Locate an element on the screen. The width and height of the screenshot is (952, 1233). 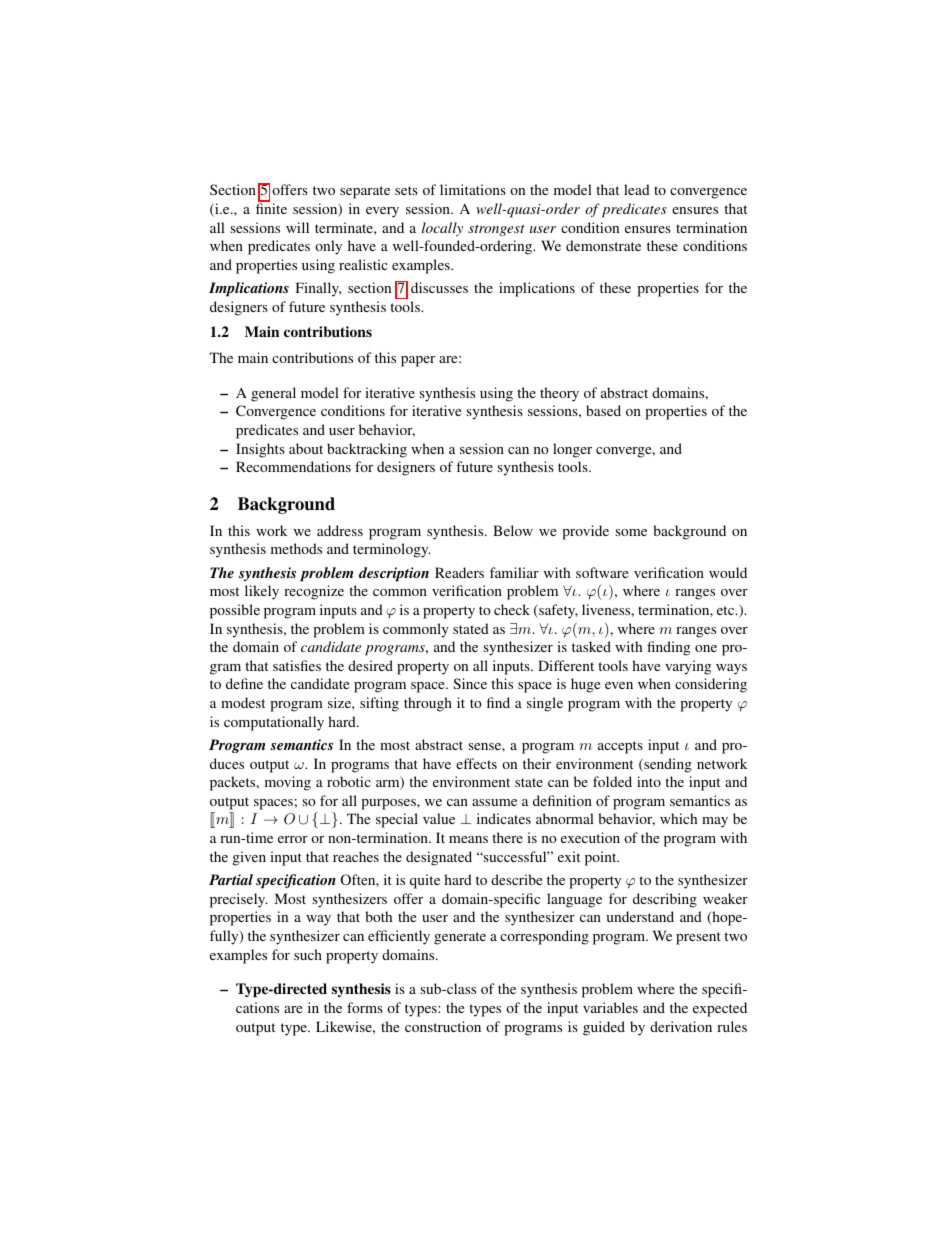
sending is located at coordinates (667, 765).
